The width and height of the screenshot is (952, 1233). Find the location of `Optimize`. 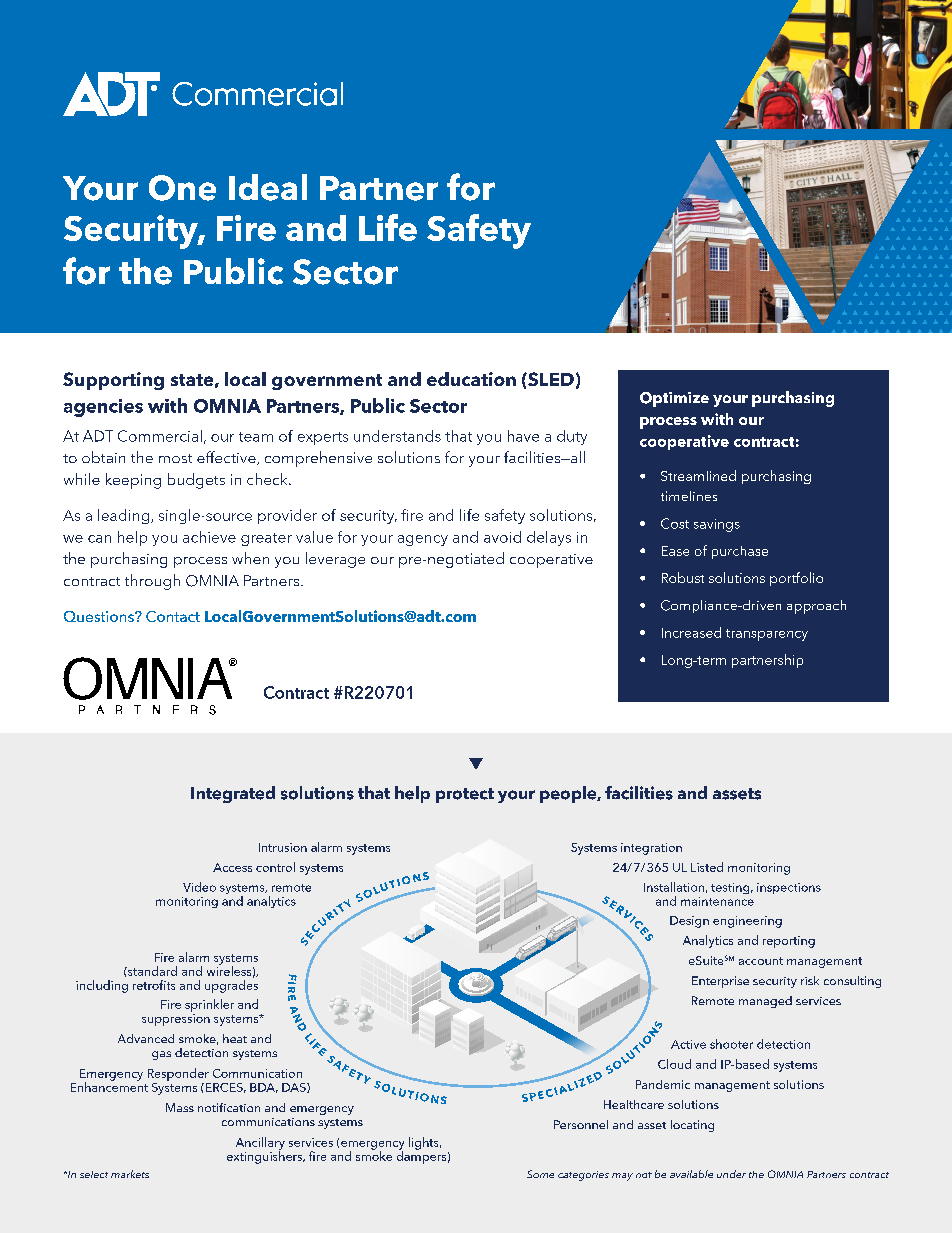

Optimize is located at coordinates (674, 399).
